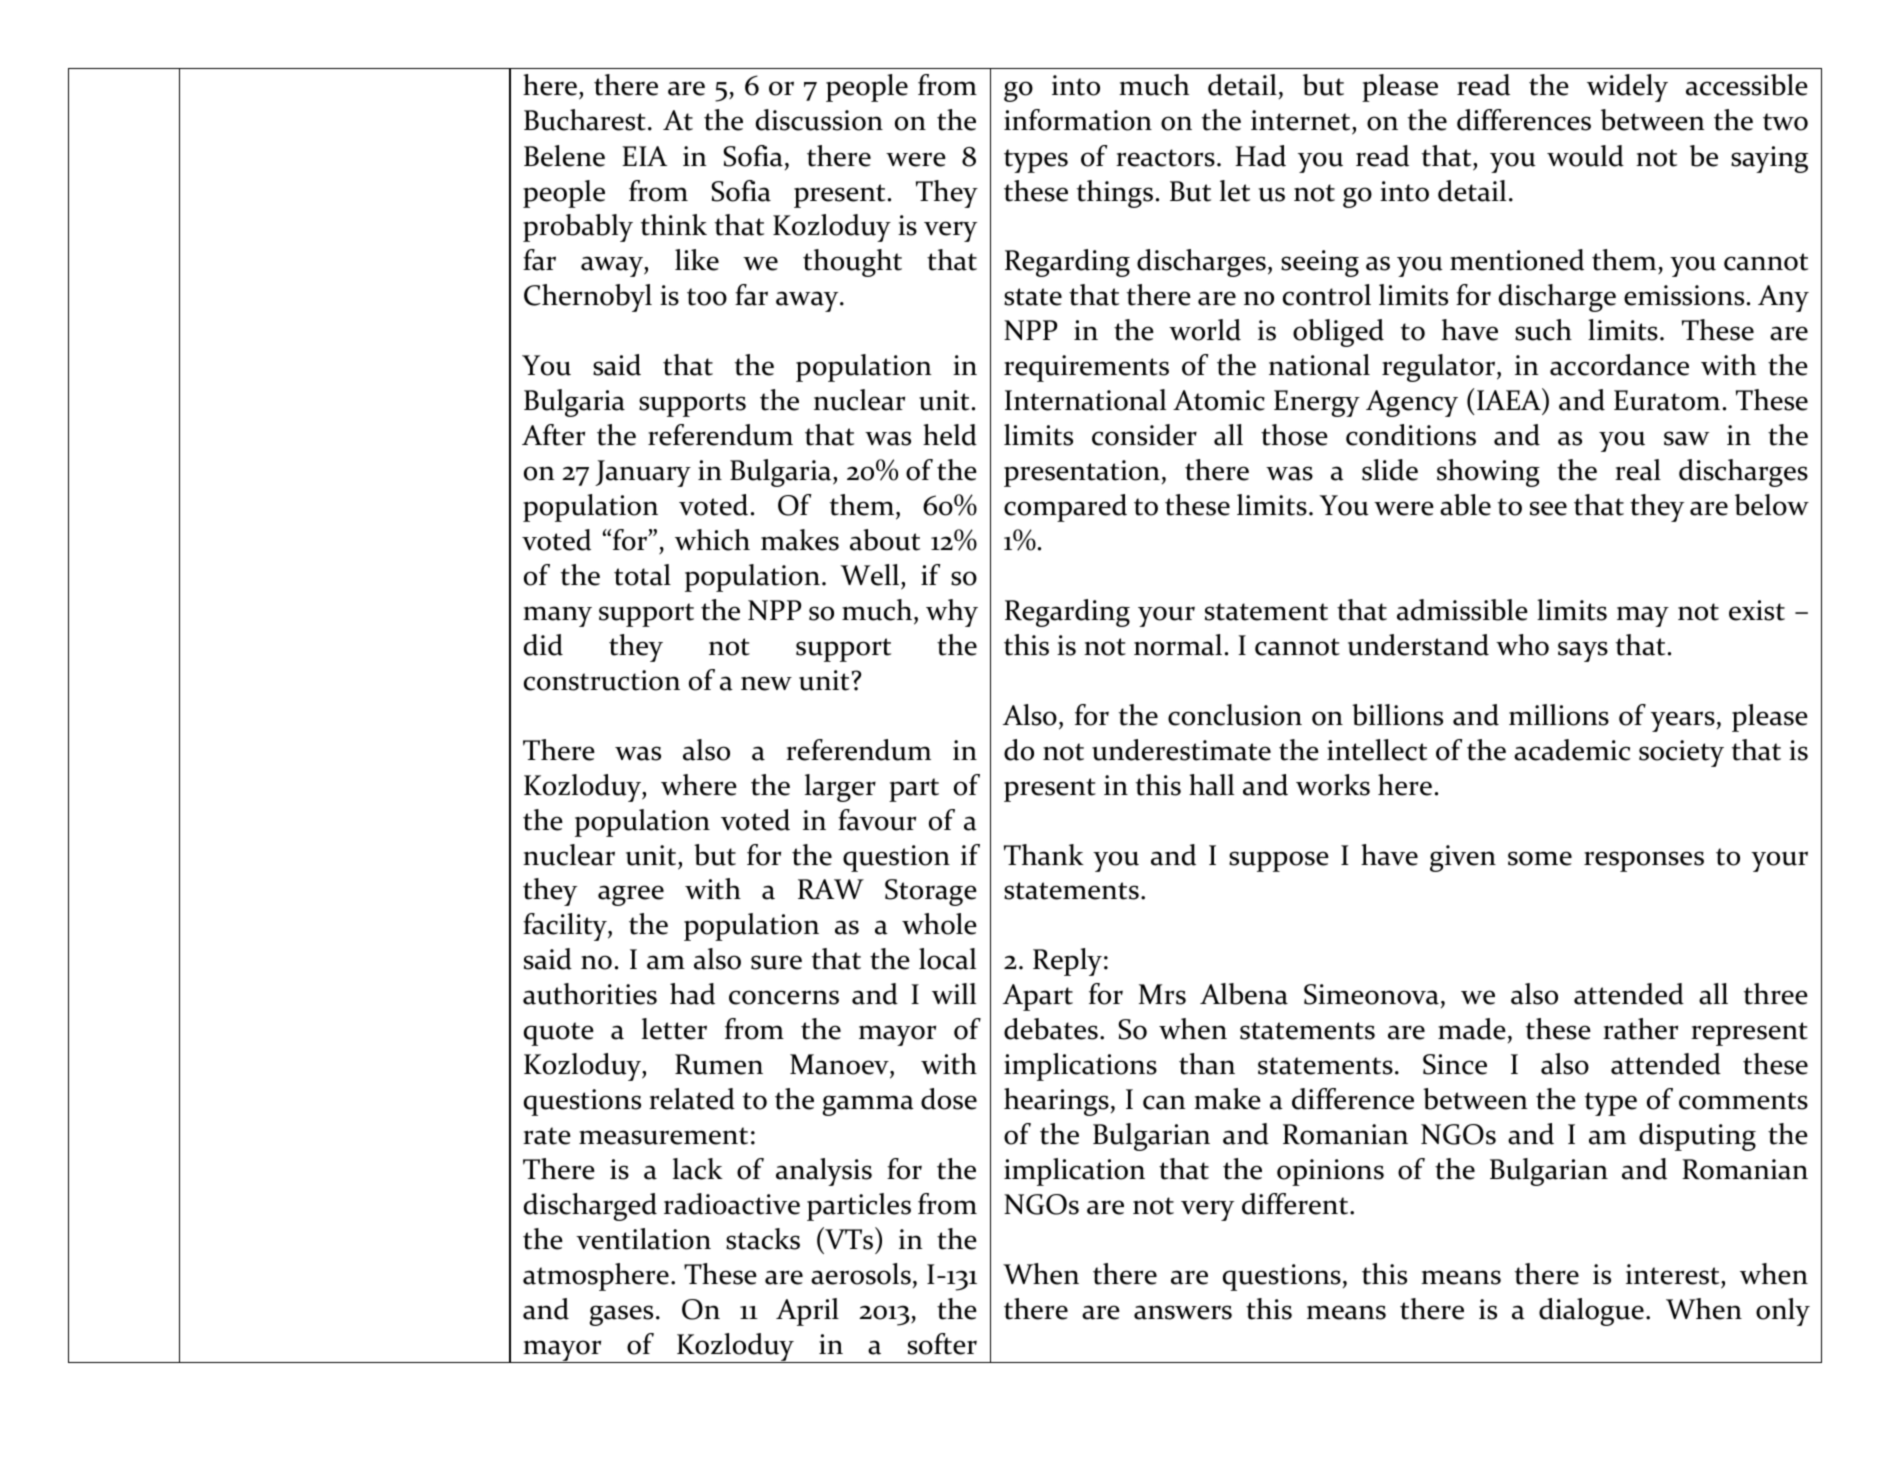 The width and height of the document is (1890, 1460). What do you see at coordinates (643, 473) in the document?
I see `January` at bounding box center [643, 473].
